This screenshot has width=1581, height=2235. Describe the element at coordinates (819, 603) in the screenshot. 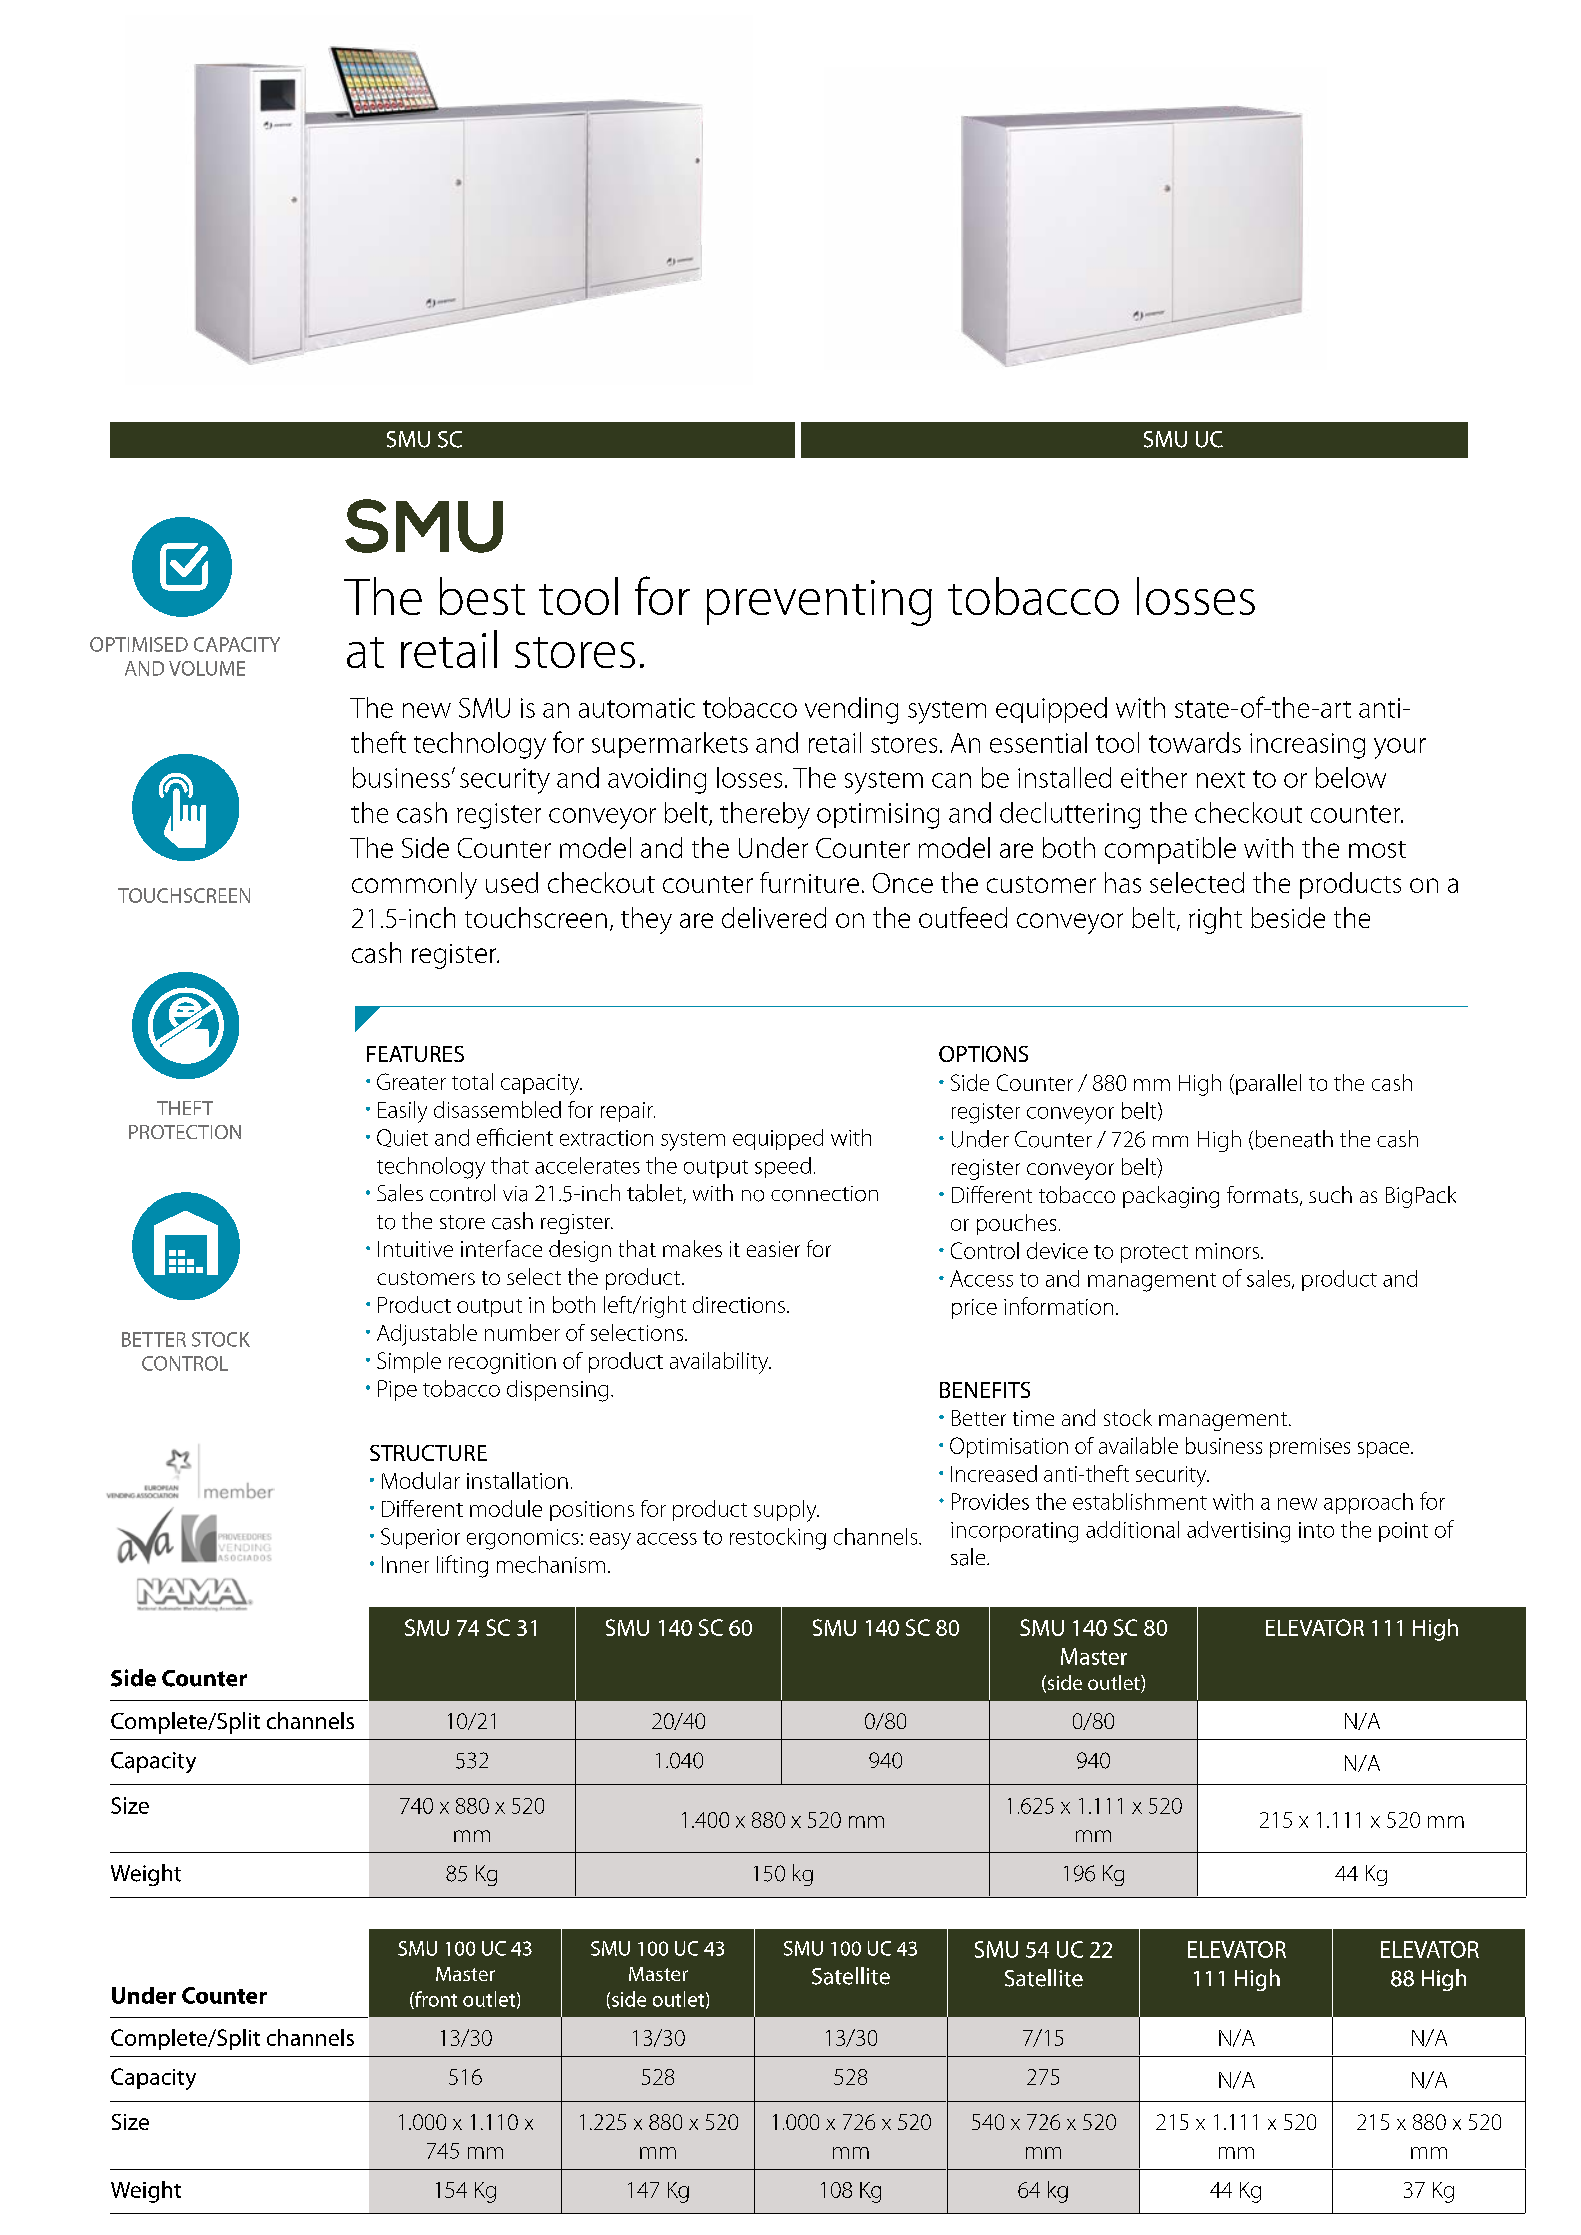

I see `preventing` at that location.
